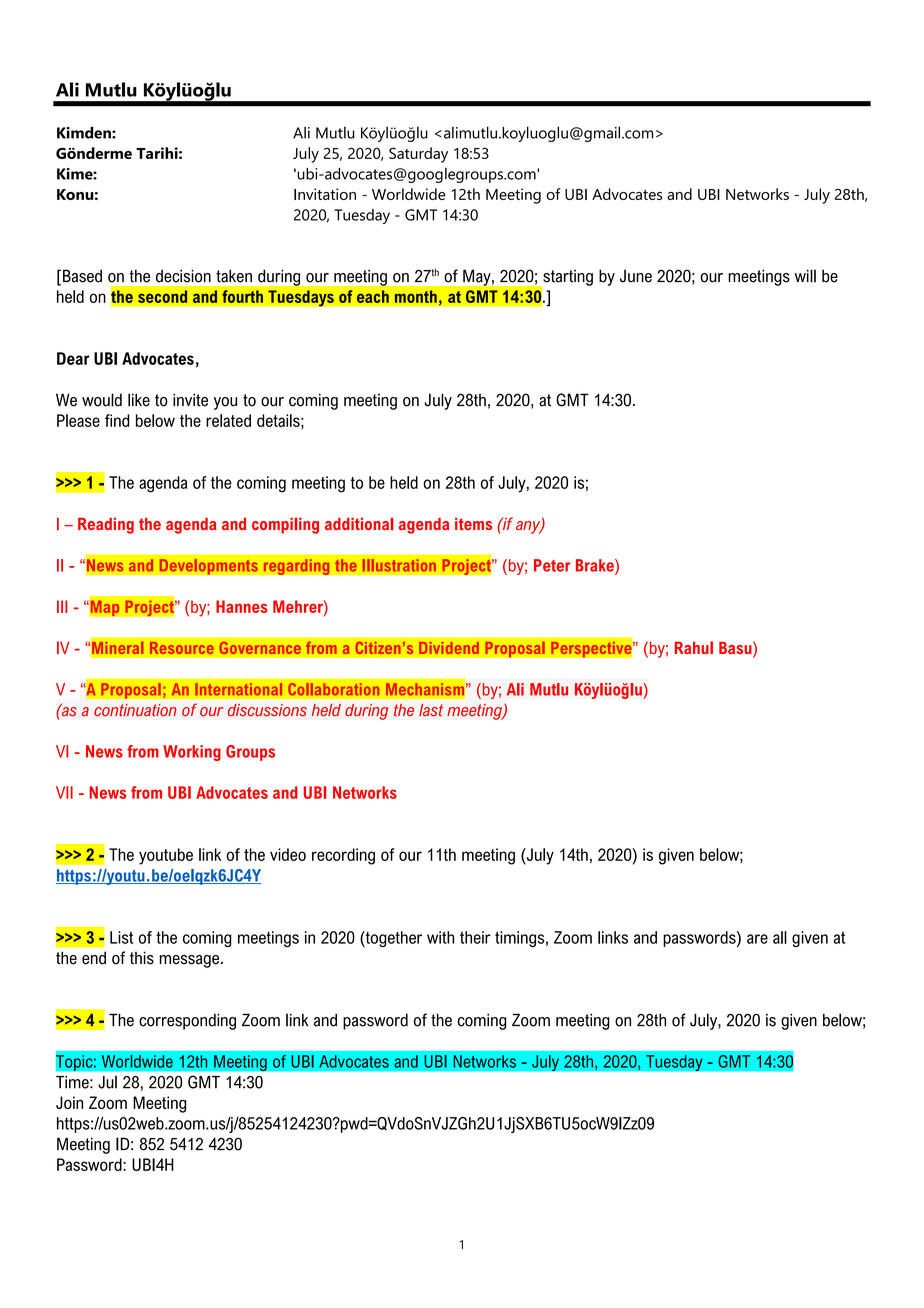 This document has width=924, height=1308. What do you see at coordinates (694, 647) in the document?
I see `Rahul` at bounding box center [694, 647].
